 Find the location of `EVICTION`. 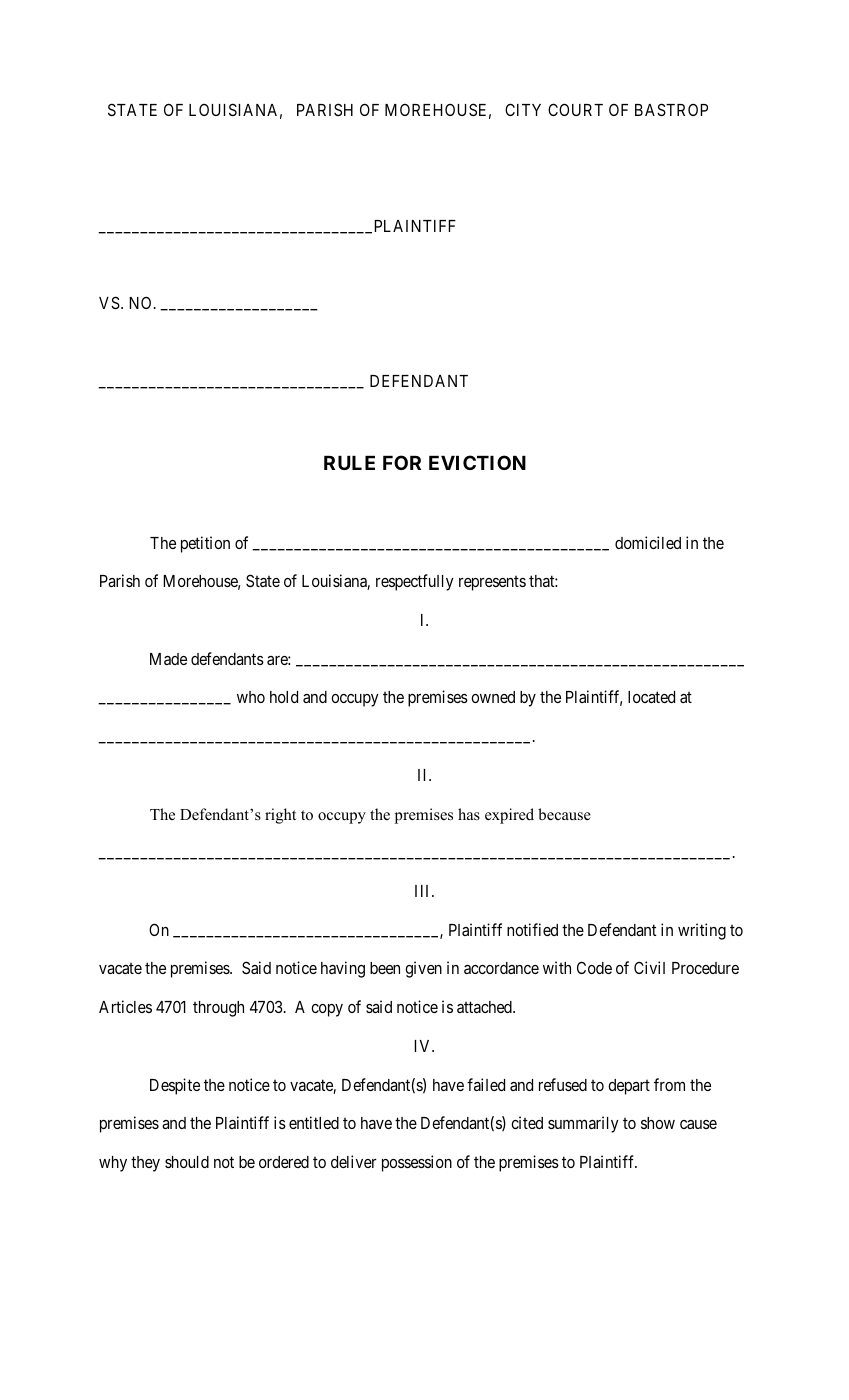

EVICTION is located at coordinates (477, 462).
